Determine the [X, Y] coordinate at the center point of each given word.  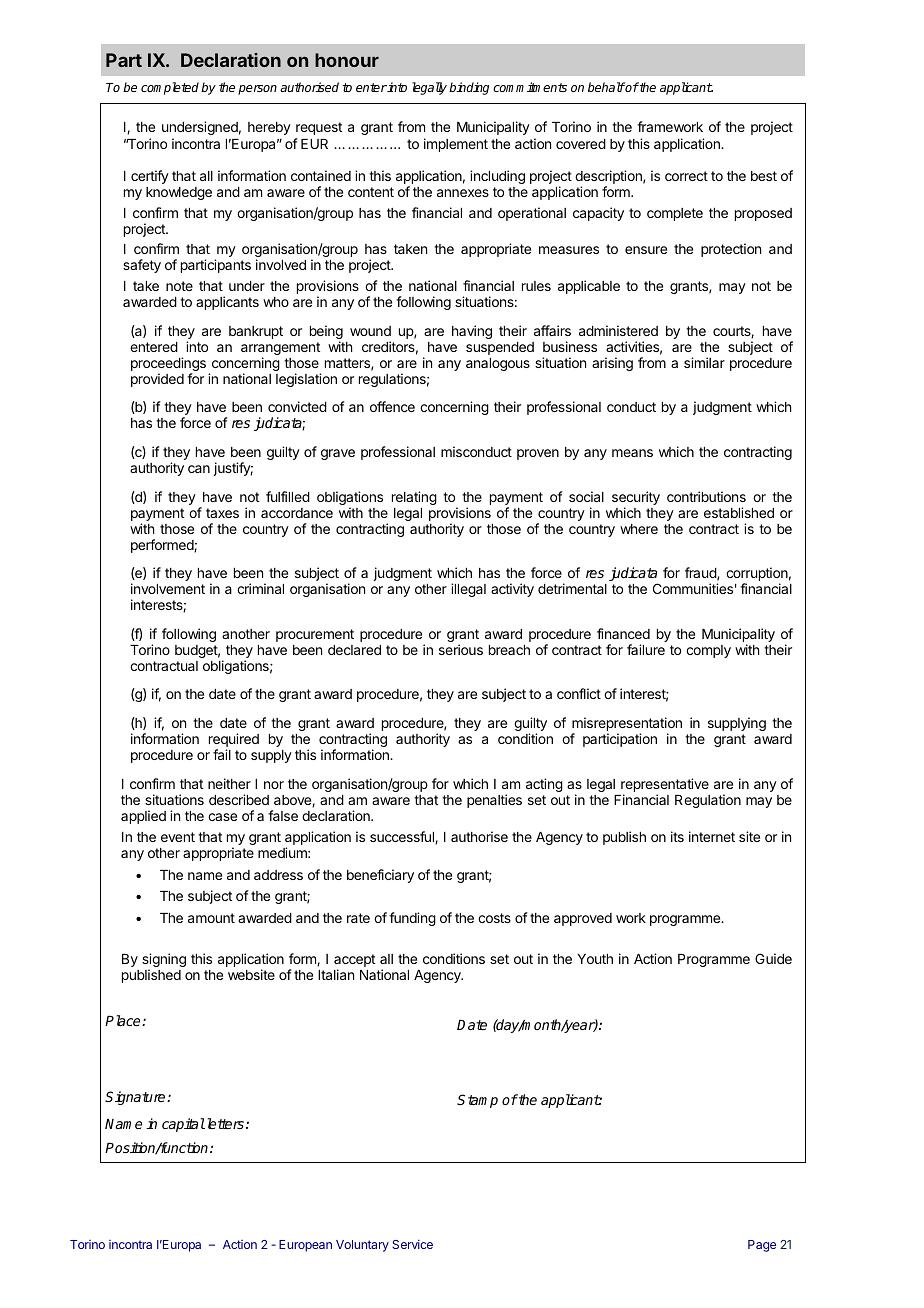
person [257, 90]
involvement [168, 588]
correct [686, 176]
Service [412, 1244]
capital [183, 1125]
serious [461, 649]
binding [469, 88]
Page [762, 1246]
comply [708, 651]
